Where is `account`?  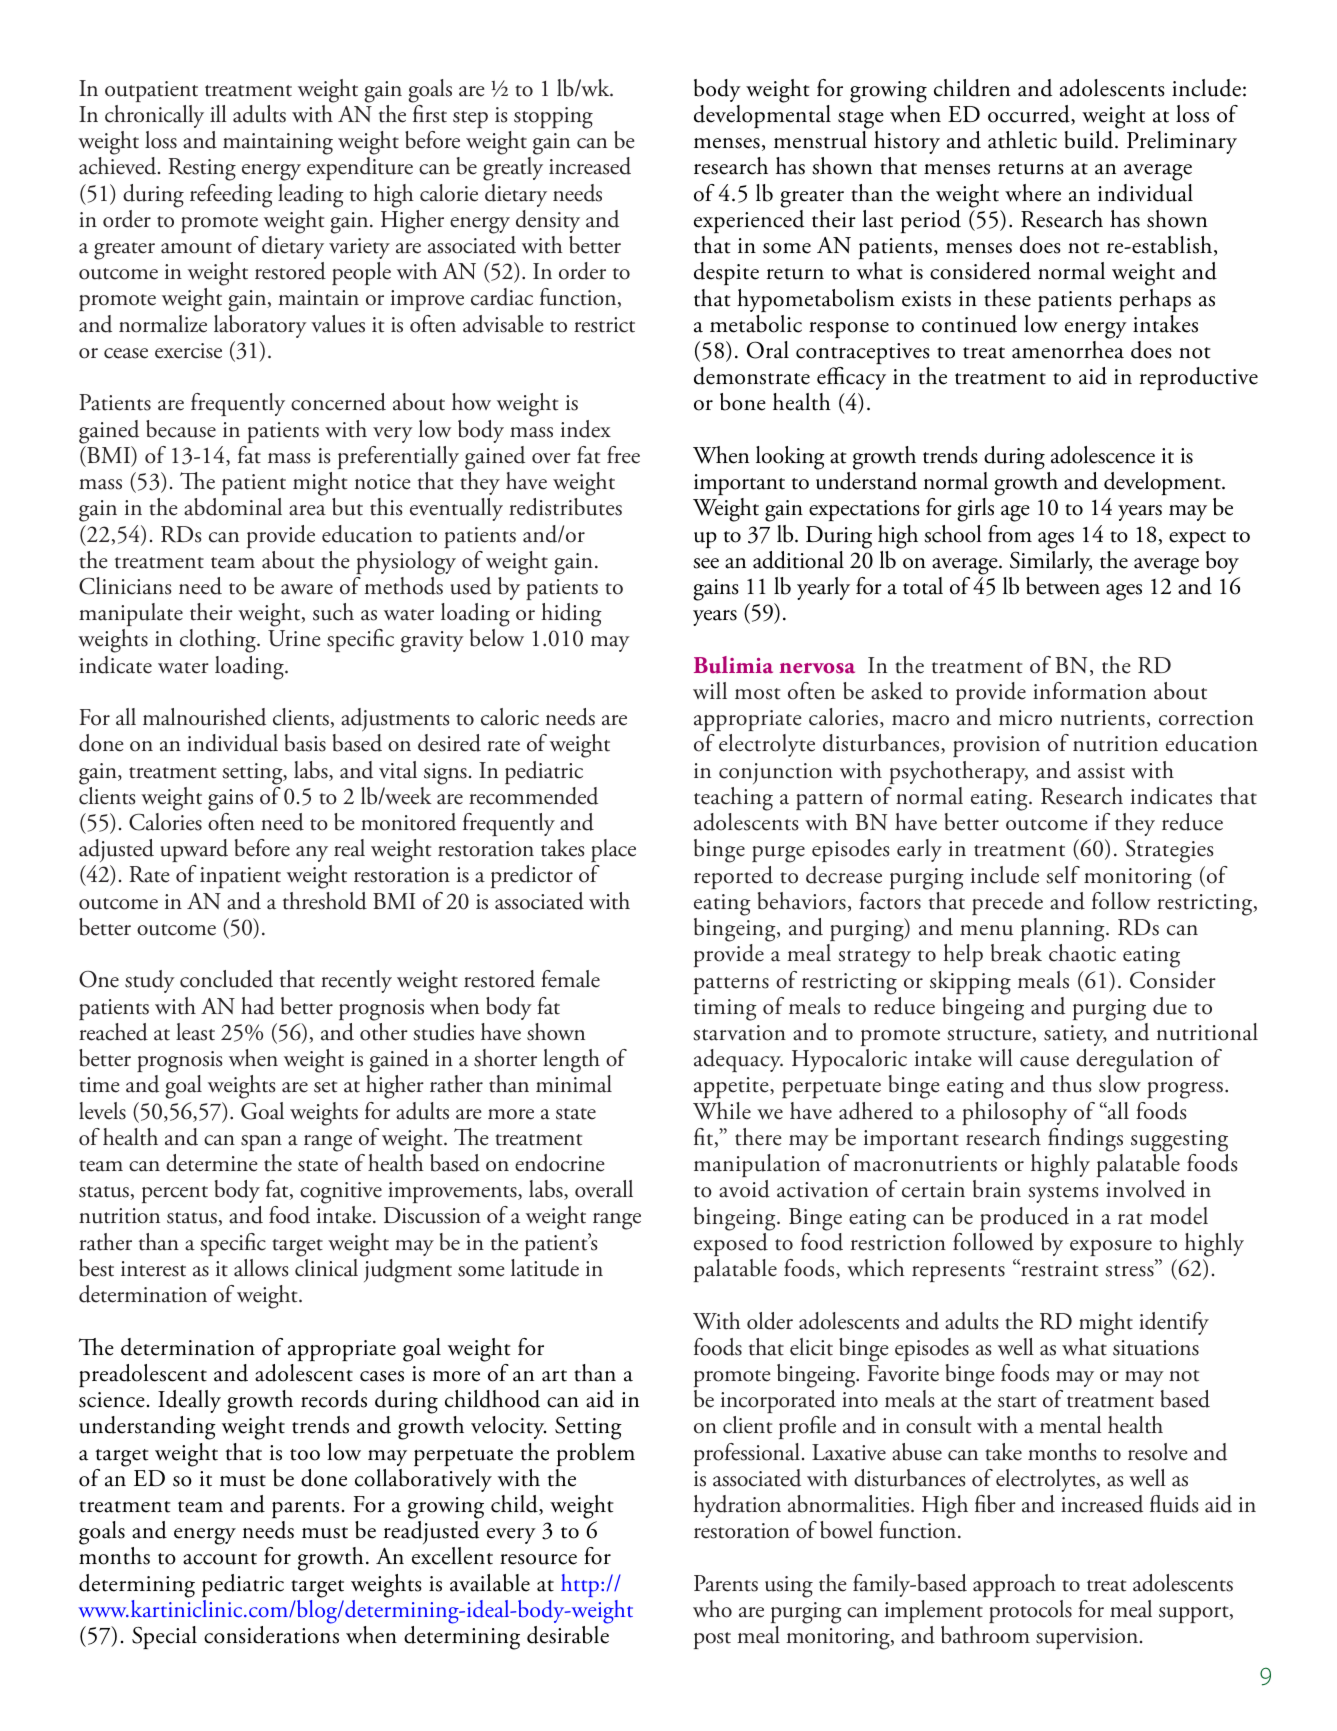 account is located at coordinates (220, 1559).
